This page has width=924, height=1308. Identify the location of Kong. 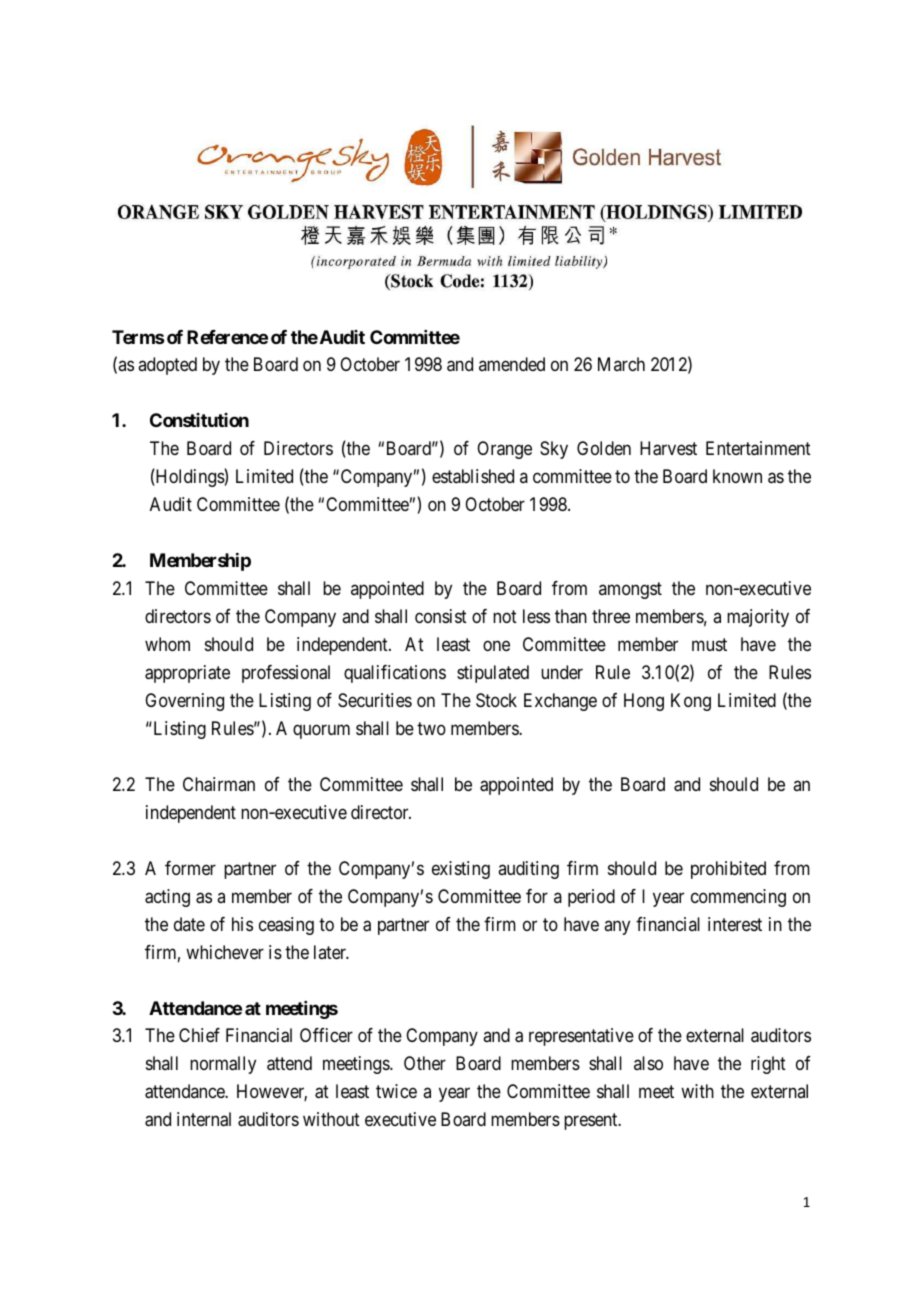
(691, 702).
